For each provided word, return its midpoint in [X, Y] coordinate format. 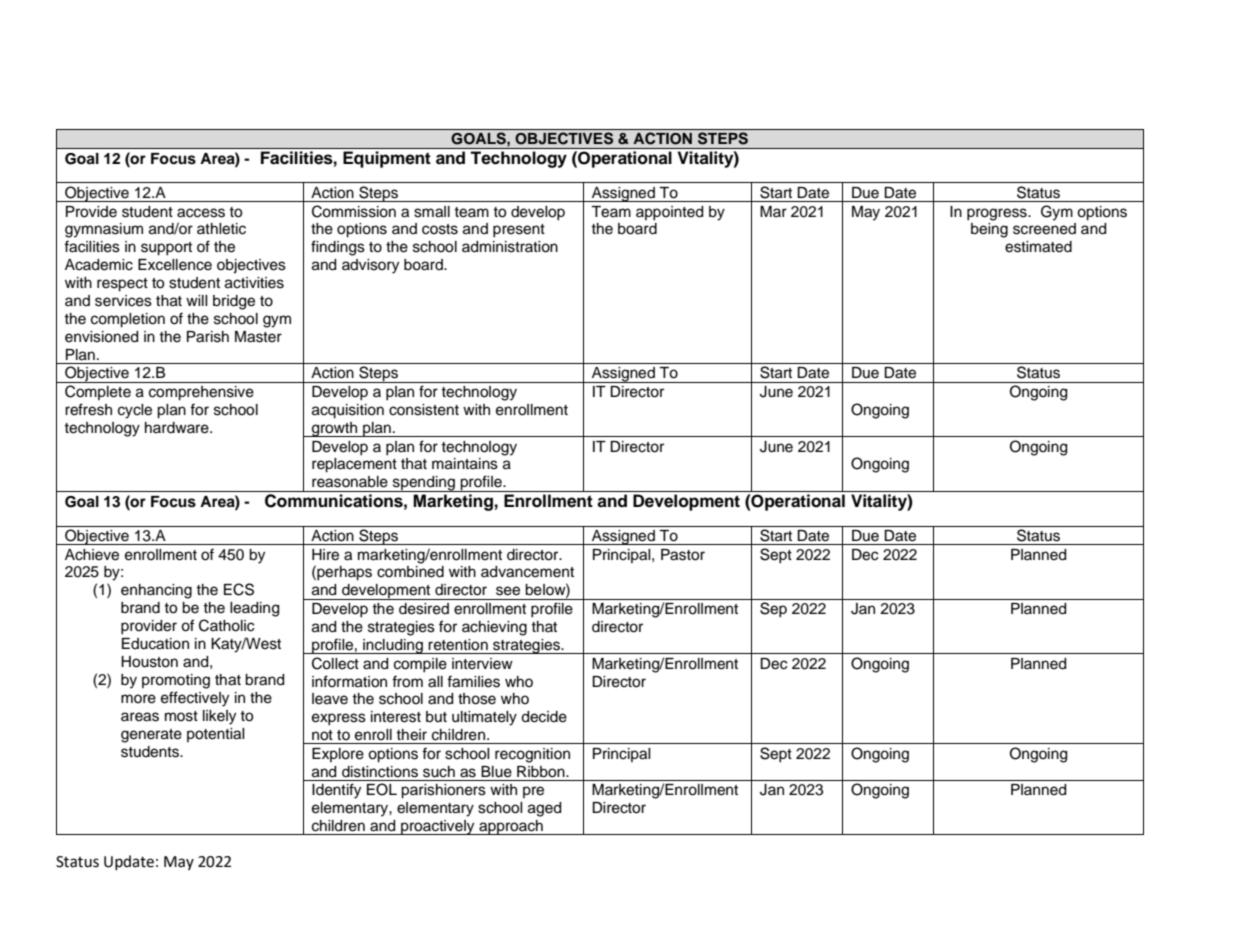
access [201, 213]
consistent [424, 410]
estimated [1038, 247]
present [519, 230]
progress [998, 214]
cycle [135, 411]
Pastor [683, 555]
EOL [382, 789]
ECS [239, 589]
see [508, 591]
